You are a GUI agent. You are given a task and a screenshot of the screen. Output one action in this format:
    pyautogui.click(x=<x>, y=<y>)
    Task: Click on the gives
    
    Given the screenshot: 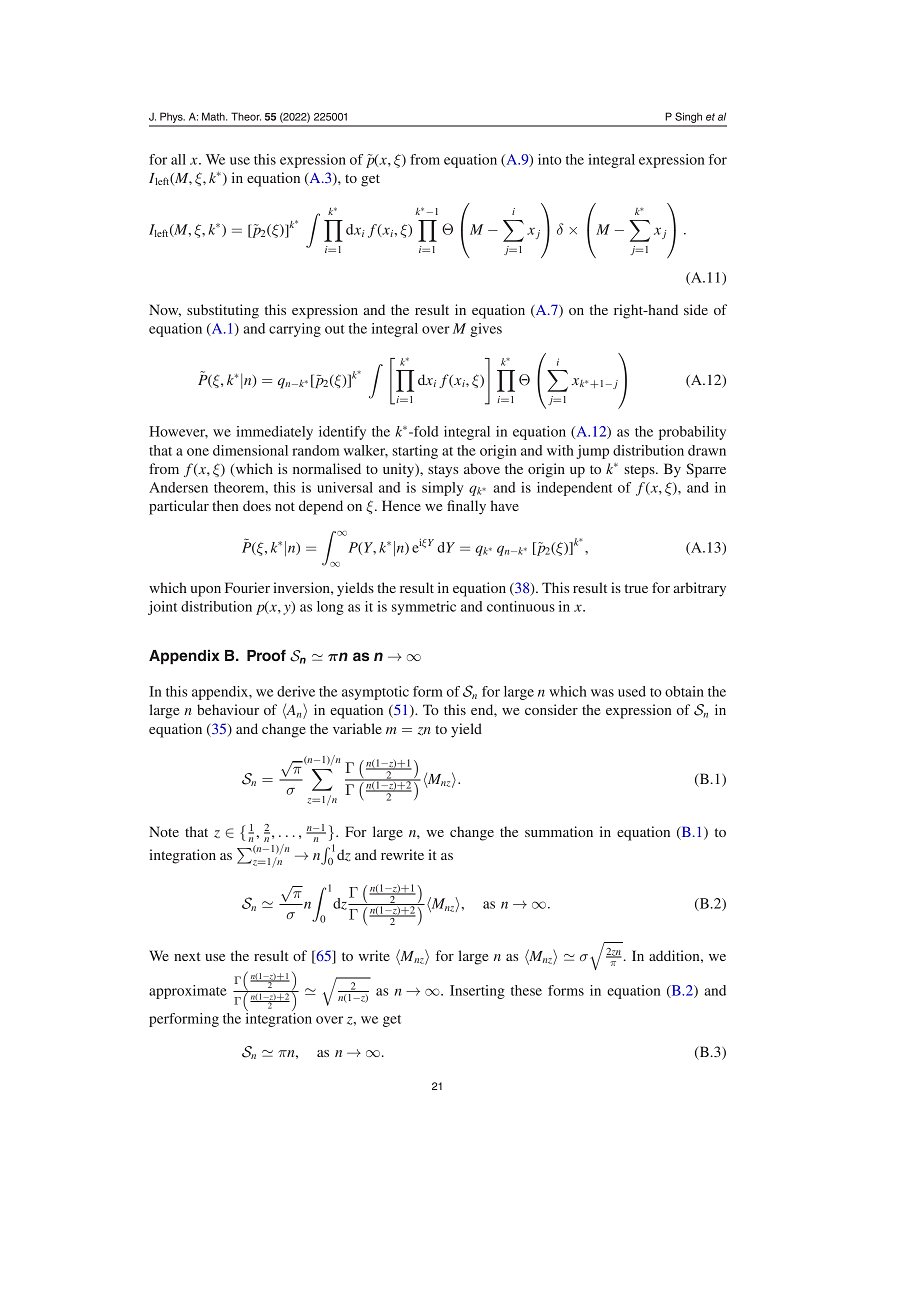 What is the action you would take?
    pyautogui.click(x=486, y=330)
